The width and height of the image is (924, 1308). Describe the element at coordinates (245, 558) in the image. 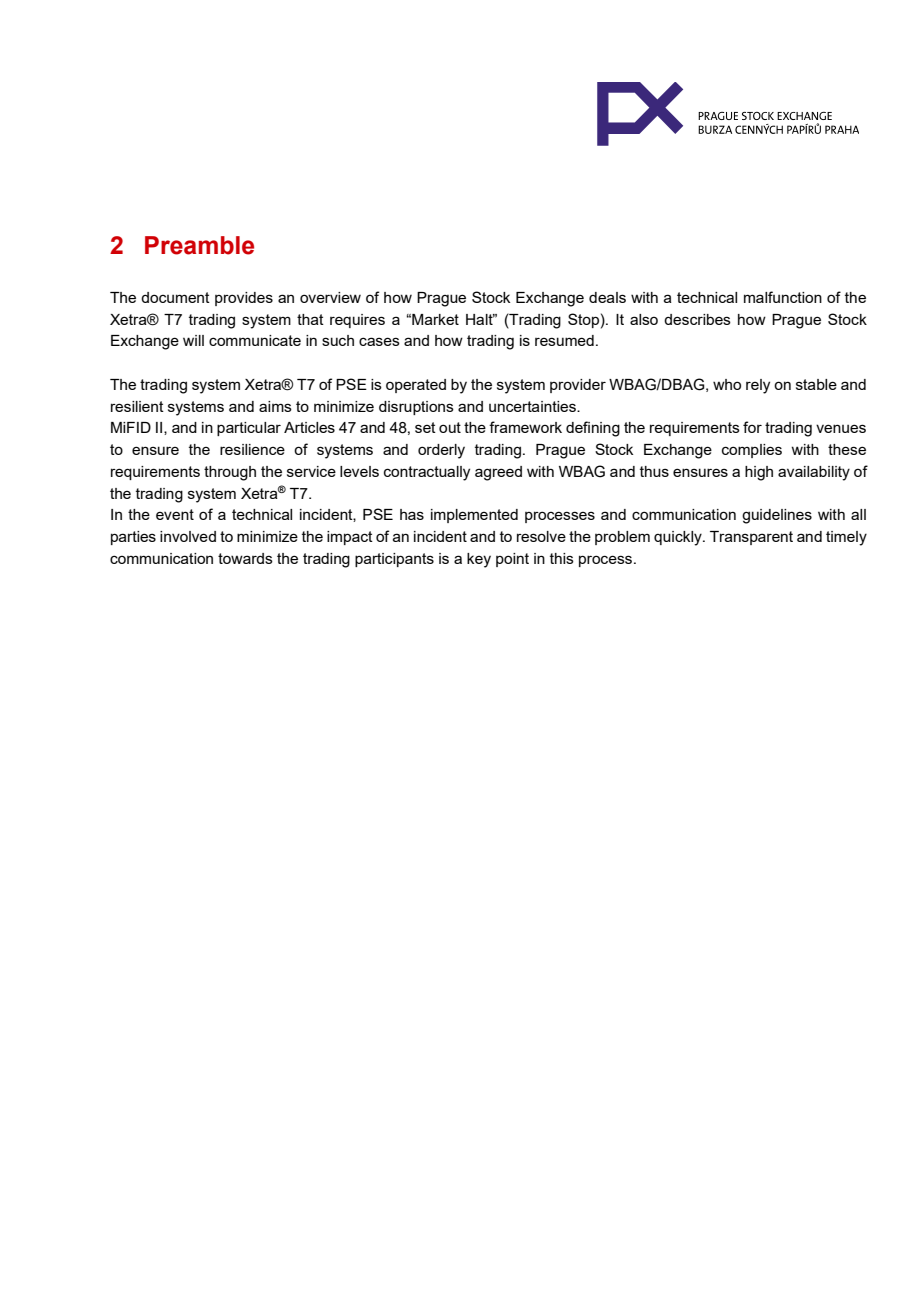

I see `towards` at that location.
